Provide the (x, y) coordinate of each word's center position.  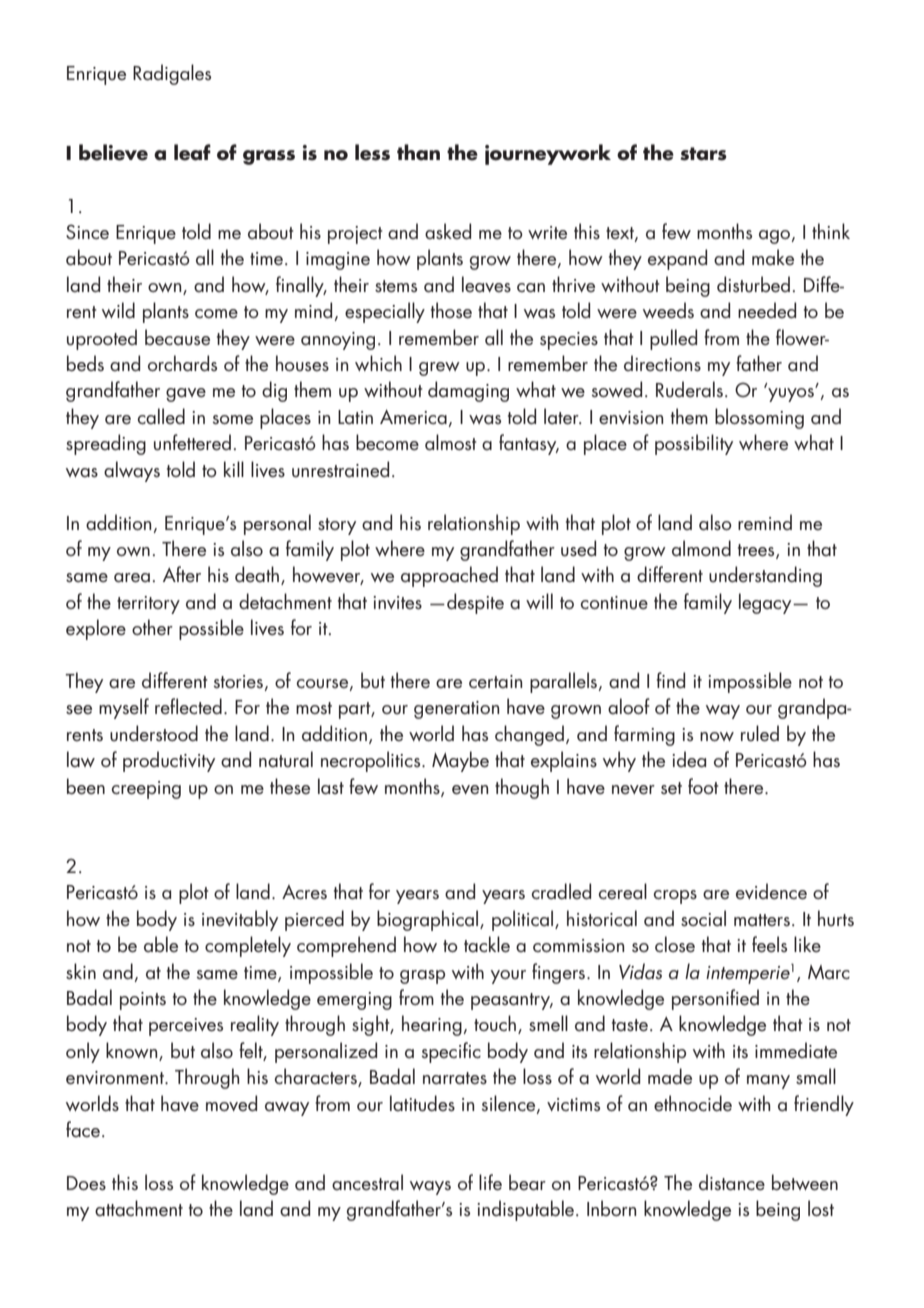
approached (449, 576)
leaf (192, 152)
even (470, 790)
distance (732, 1182)
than (418, 152)
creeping (146, 790)
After (182, 574)
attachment (139, 1208)
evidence (771, 891)
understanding (765, 576)
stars (703, 154)
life (490, 1182)
